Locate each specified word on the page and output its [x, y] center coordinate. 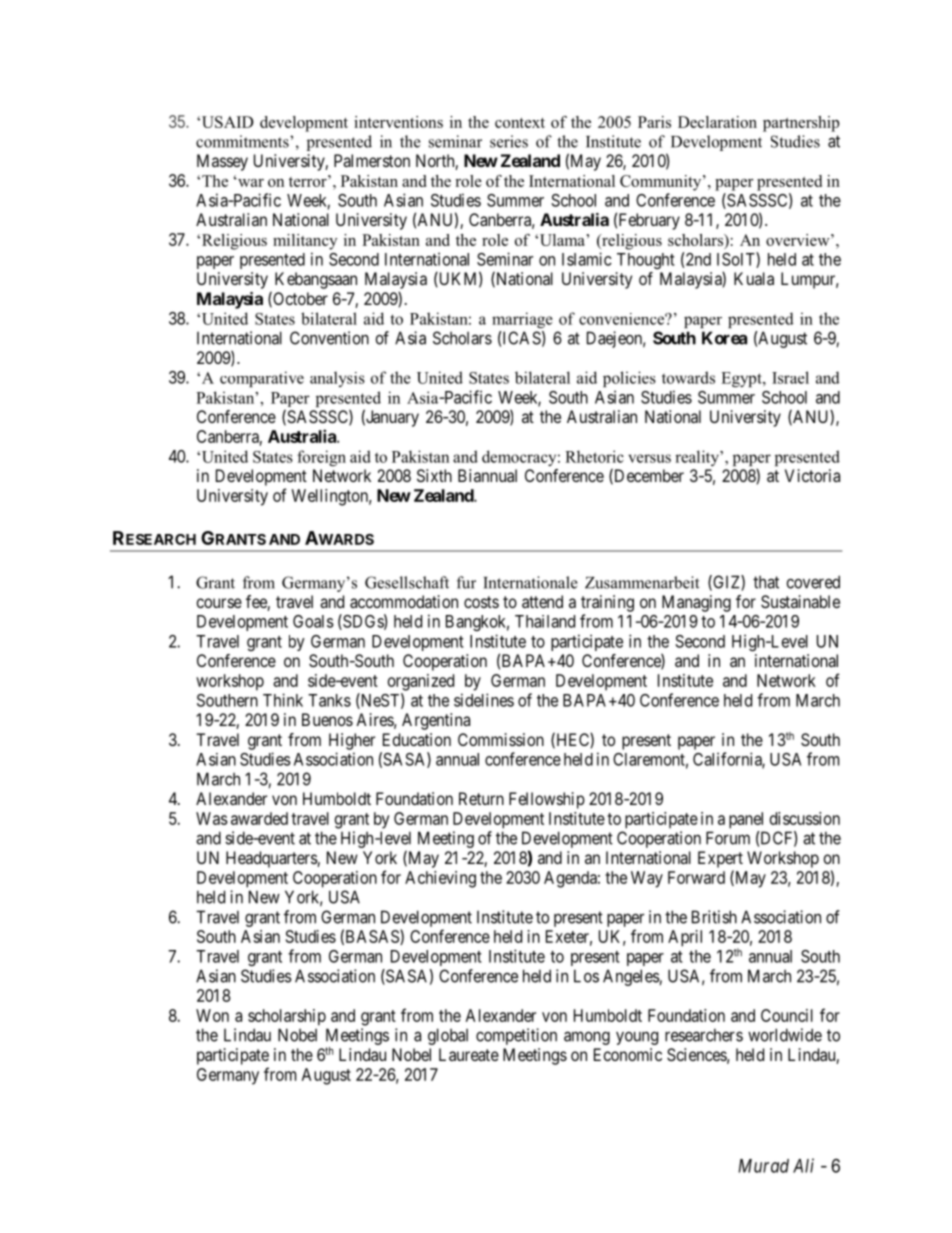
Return [481, 798]
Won [212, 1015]
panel [746, 820]
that [766, 582]
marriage [522, 320]
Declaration [717, 122]
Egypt [742, 379]
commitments [243, 141]
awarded [259, 818]
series [509, 141]
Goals [313, 621]
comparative [262, 379]
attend [542, 601]
